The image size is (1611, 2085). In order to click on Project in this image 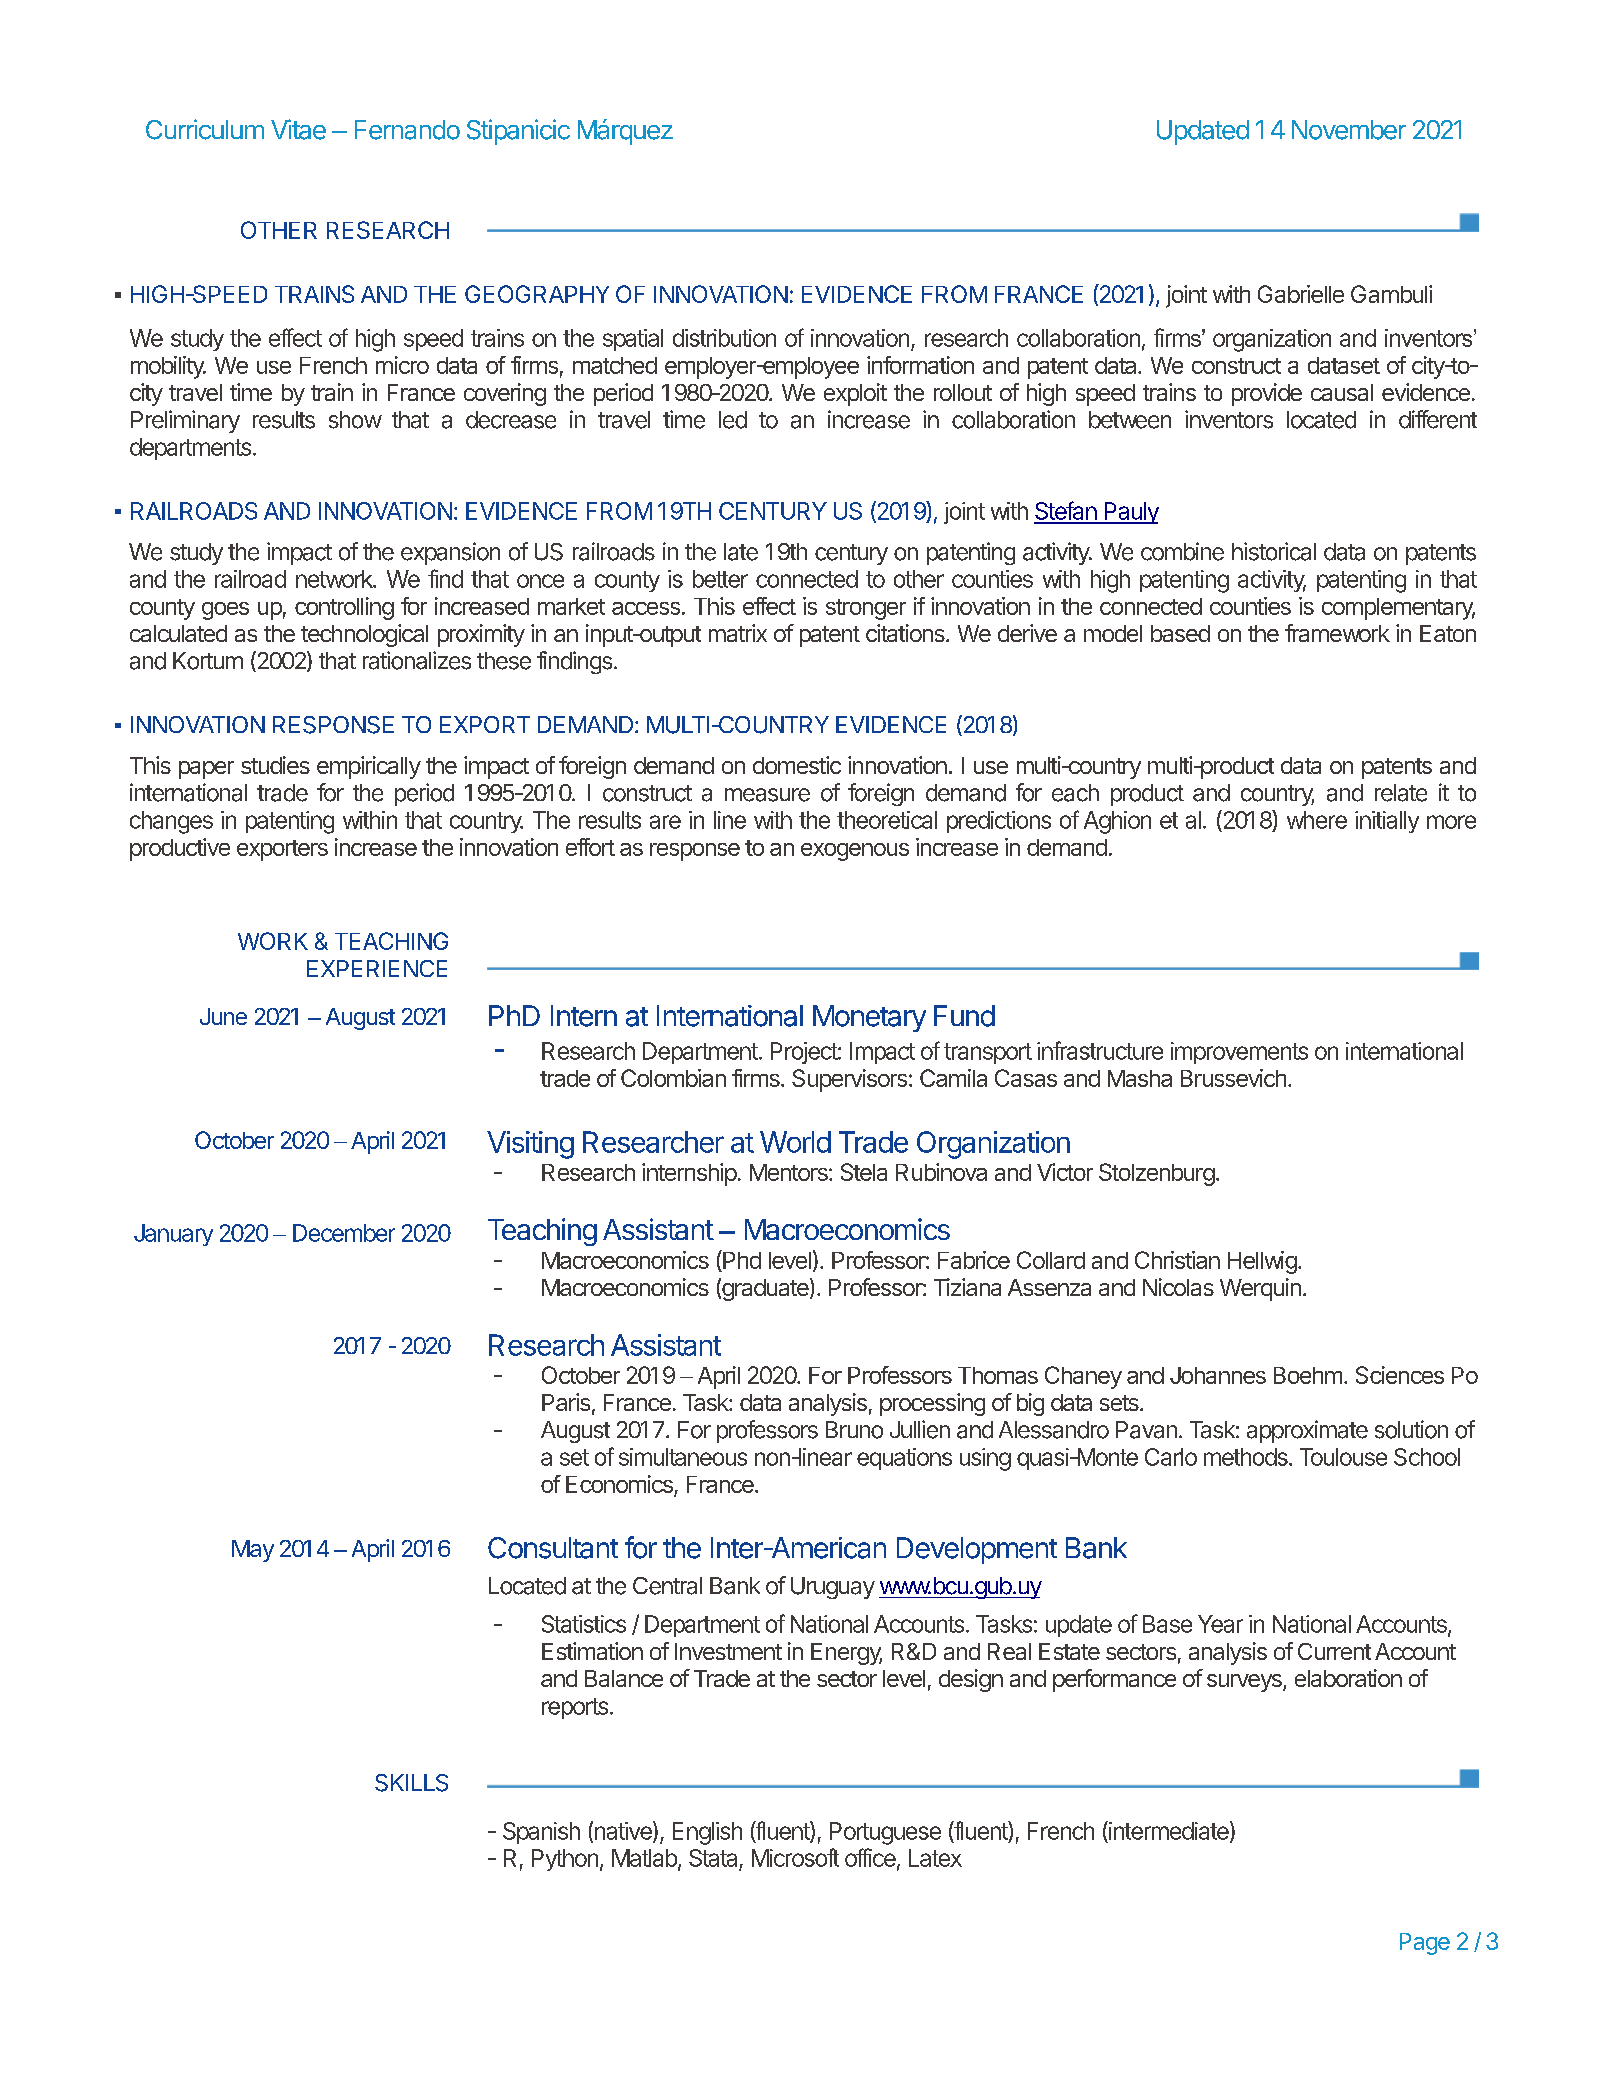, I will do `click(805, 1053)`.
